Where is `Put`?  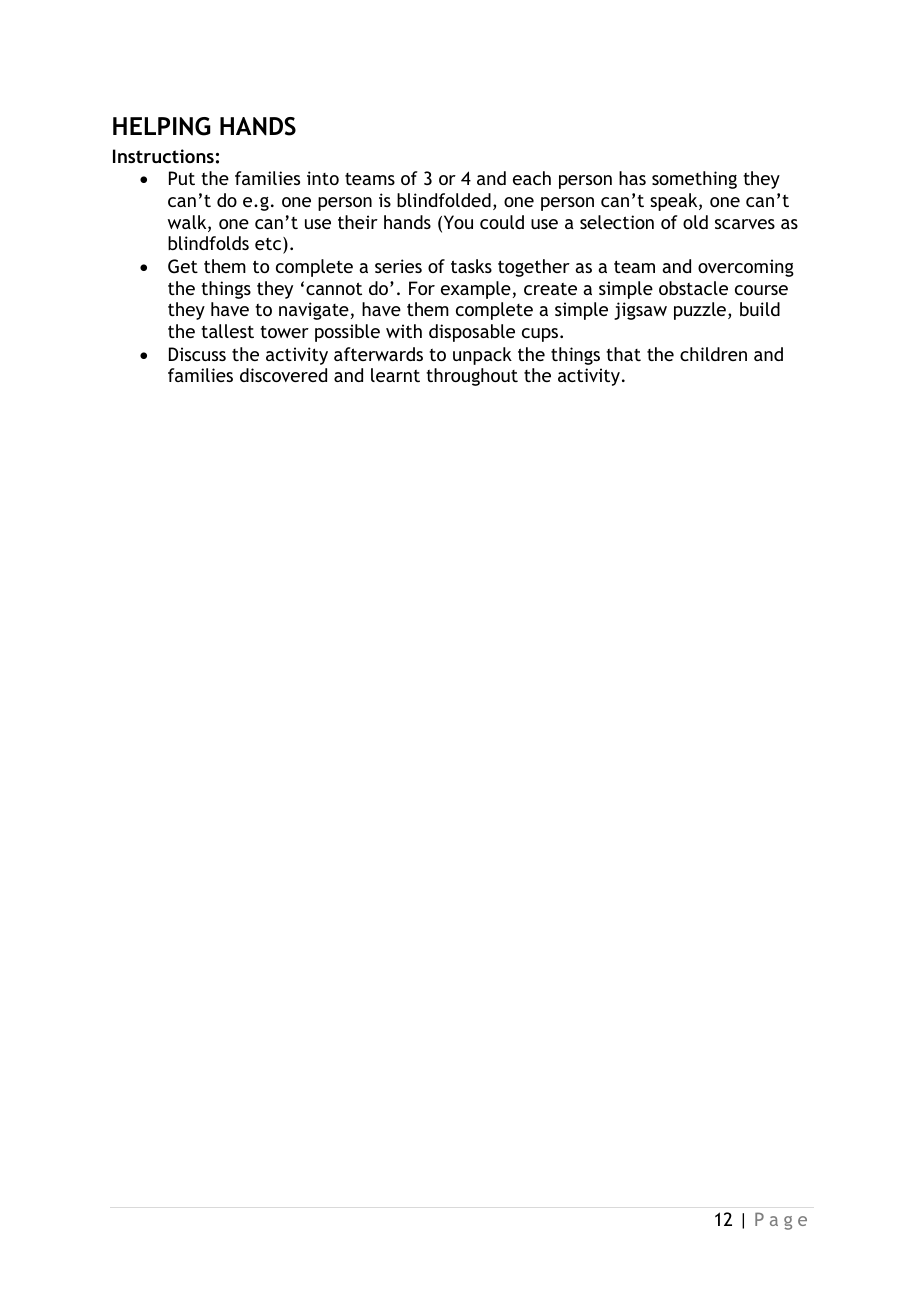 Put is located at coordinates (182, 178).
